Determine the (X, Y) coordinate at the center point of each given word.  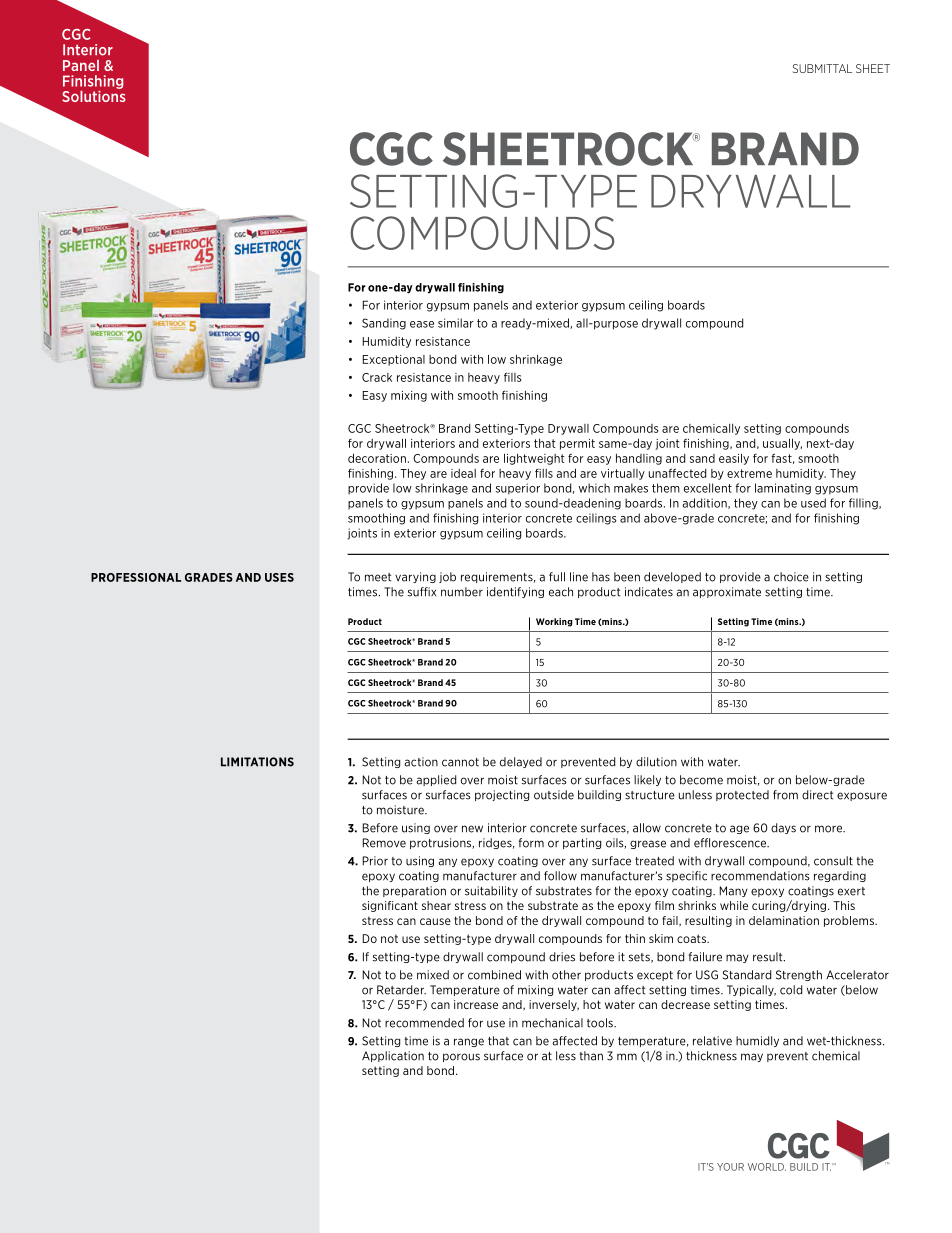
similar (456, 323)
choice (791, 577)
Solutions (94, 95)
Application (393, 1056)
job (447, 577)
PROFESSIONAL (136, 577)
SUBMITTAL (822, 68)
